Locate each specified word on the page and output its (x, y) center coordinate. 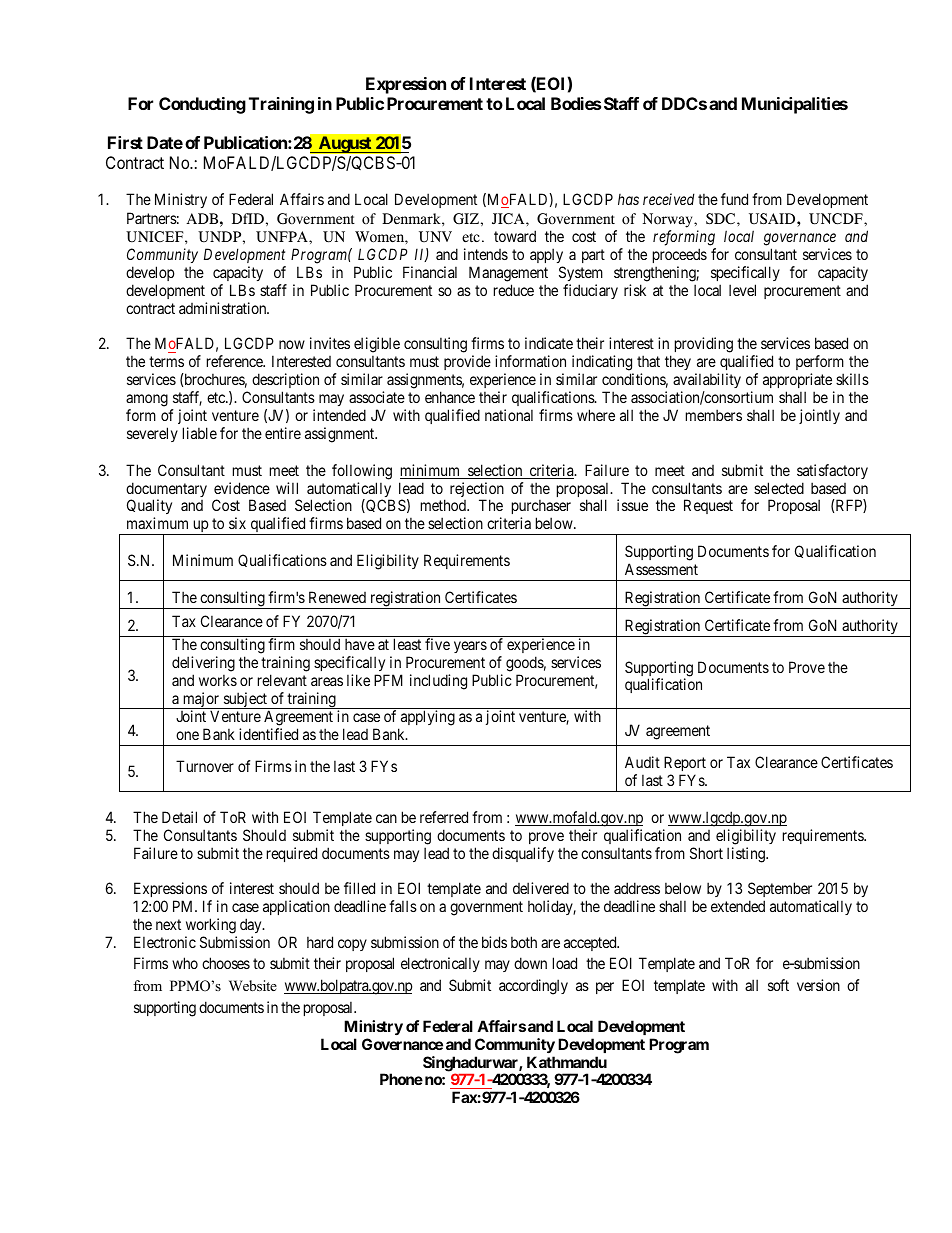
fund (734, 199)
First (125, 142)
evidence (242, 488)
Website (253, 985)
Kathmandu (567, 1062)
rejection (477, 491)
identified (268, 734)
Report (685, 763)
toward (515, 236)
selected (779, 488)
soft (778, 985)
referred (444, 817)
